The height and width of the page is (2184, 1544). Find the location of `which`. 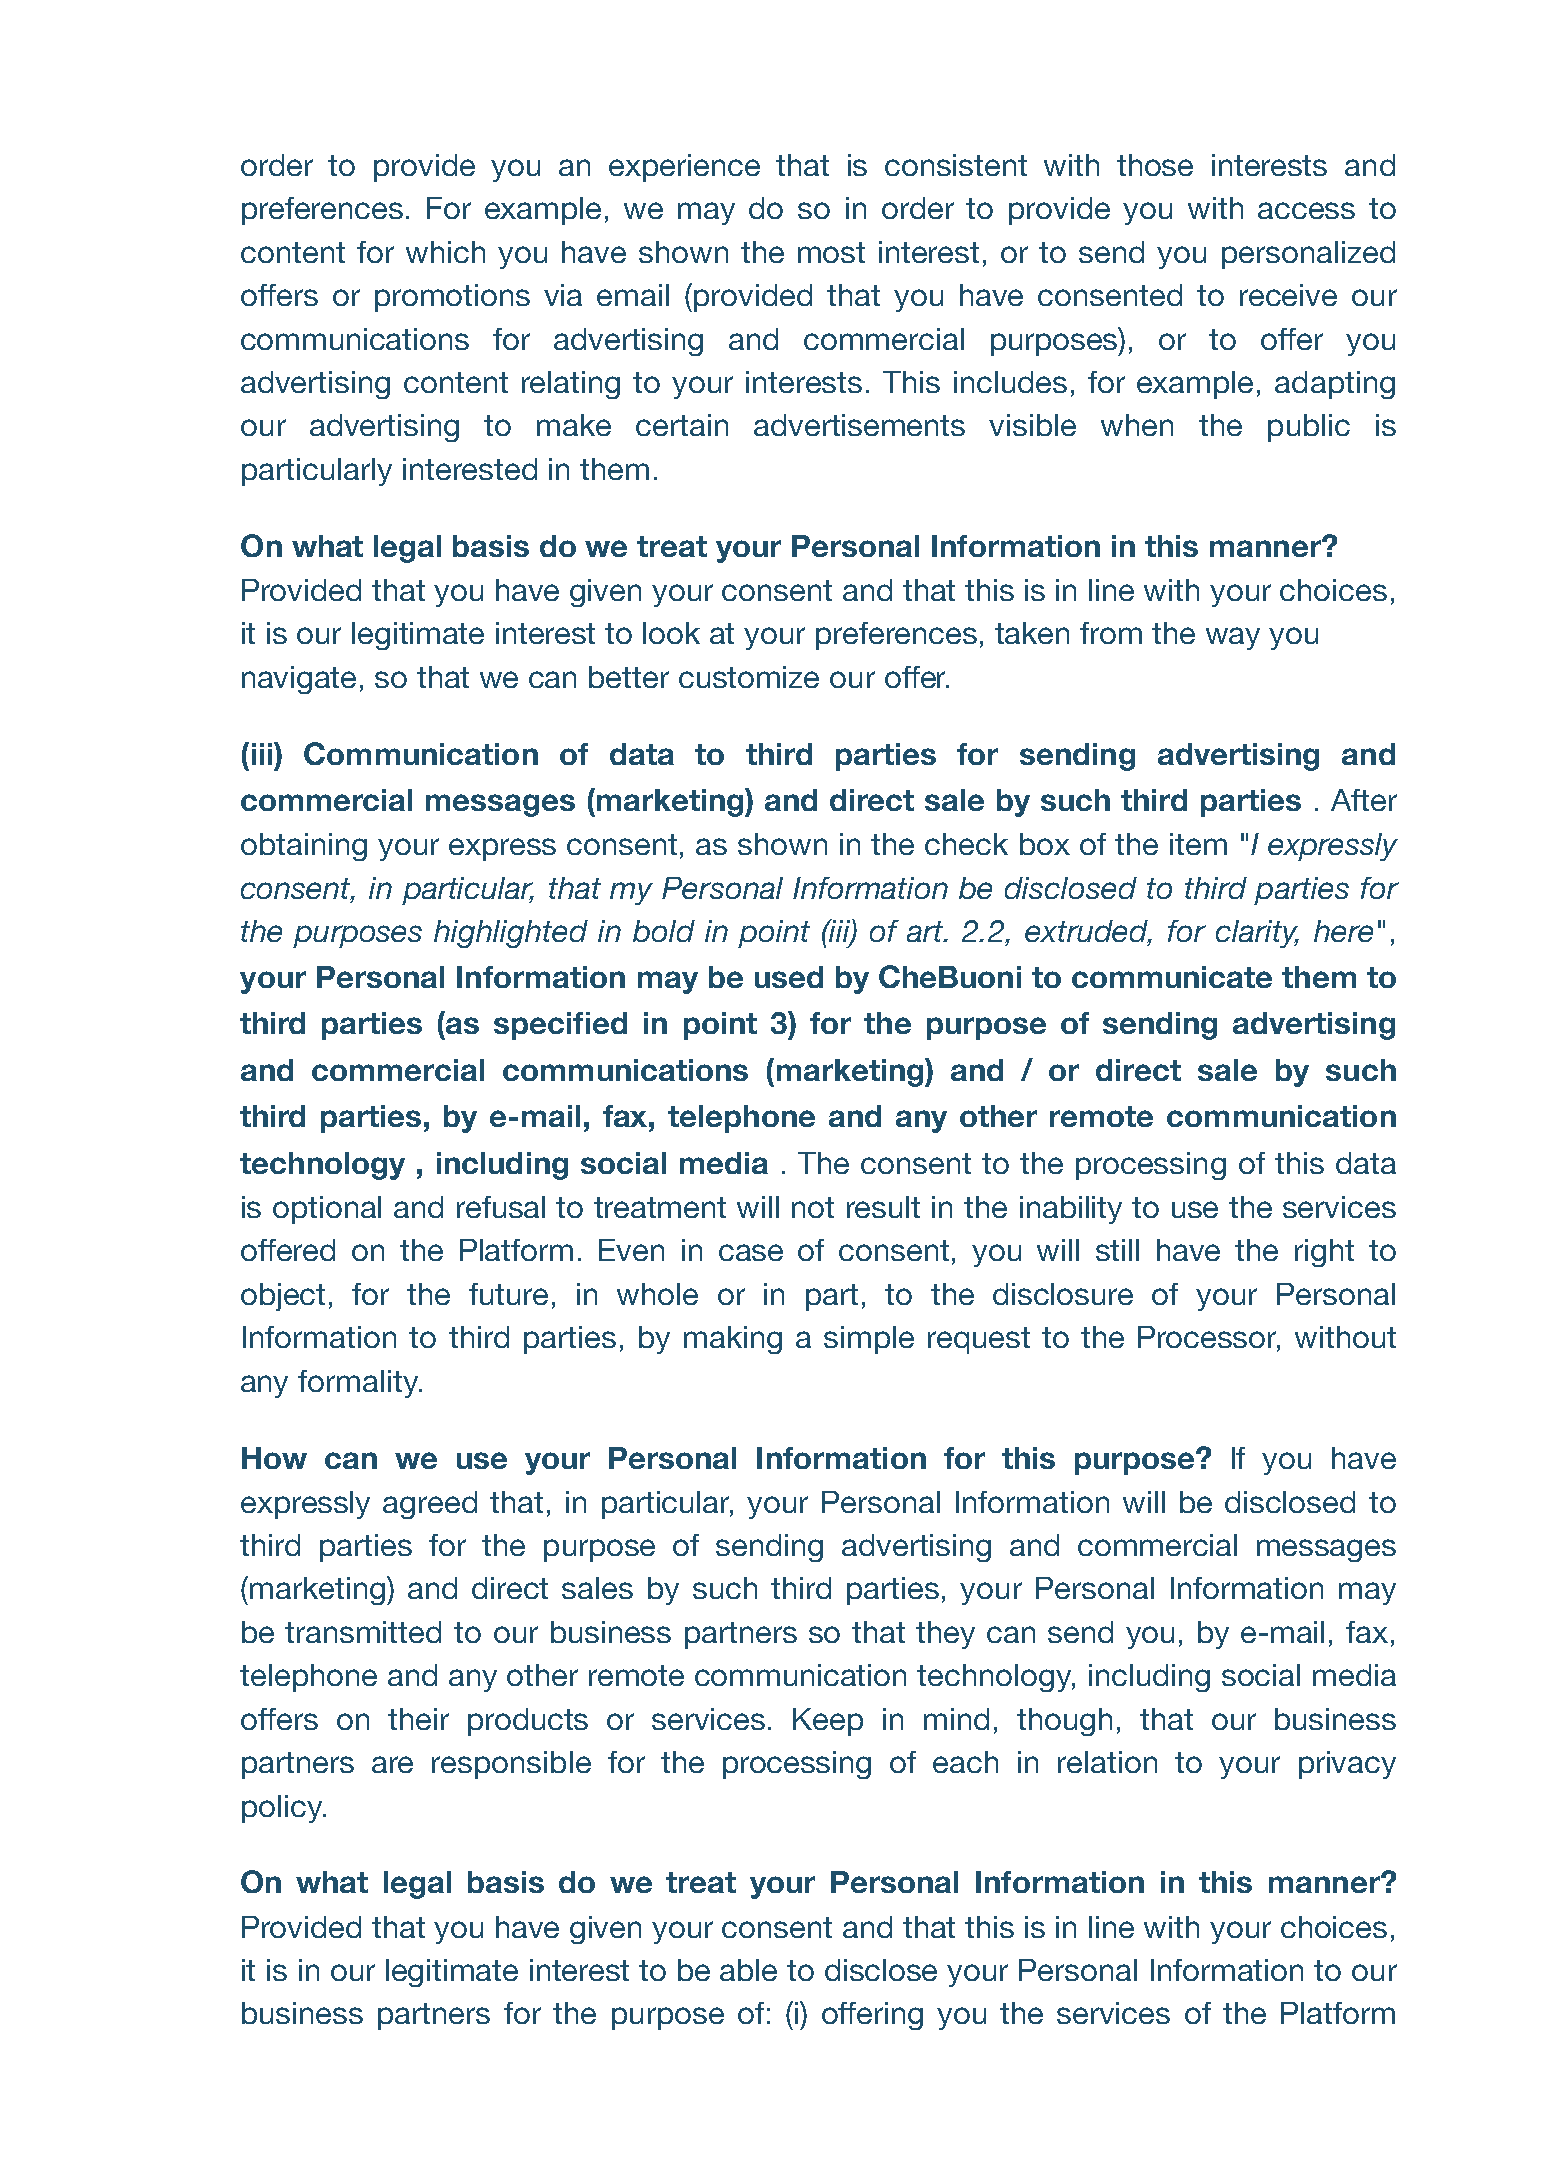

which is located at coordinates (445, 252).
